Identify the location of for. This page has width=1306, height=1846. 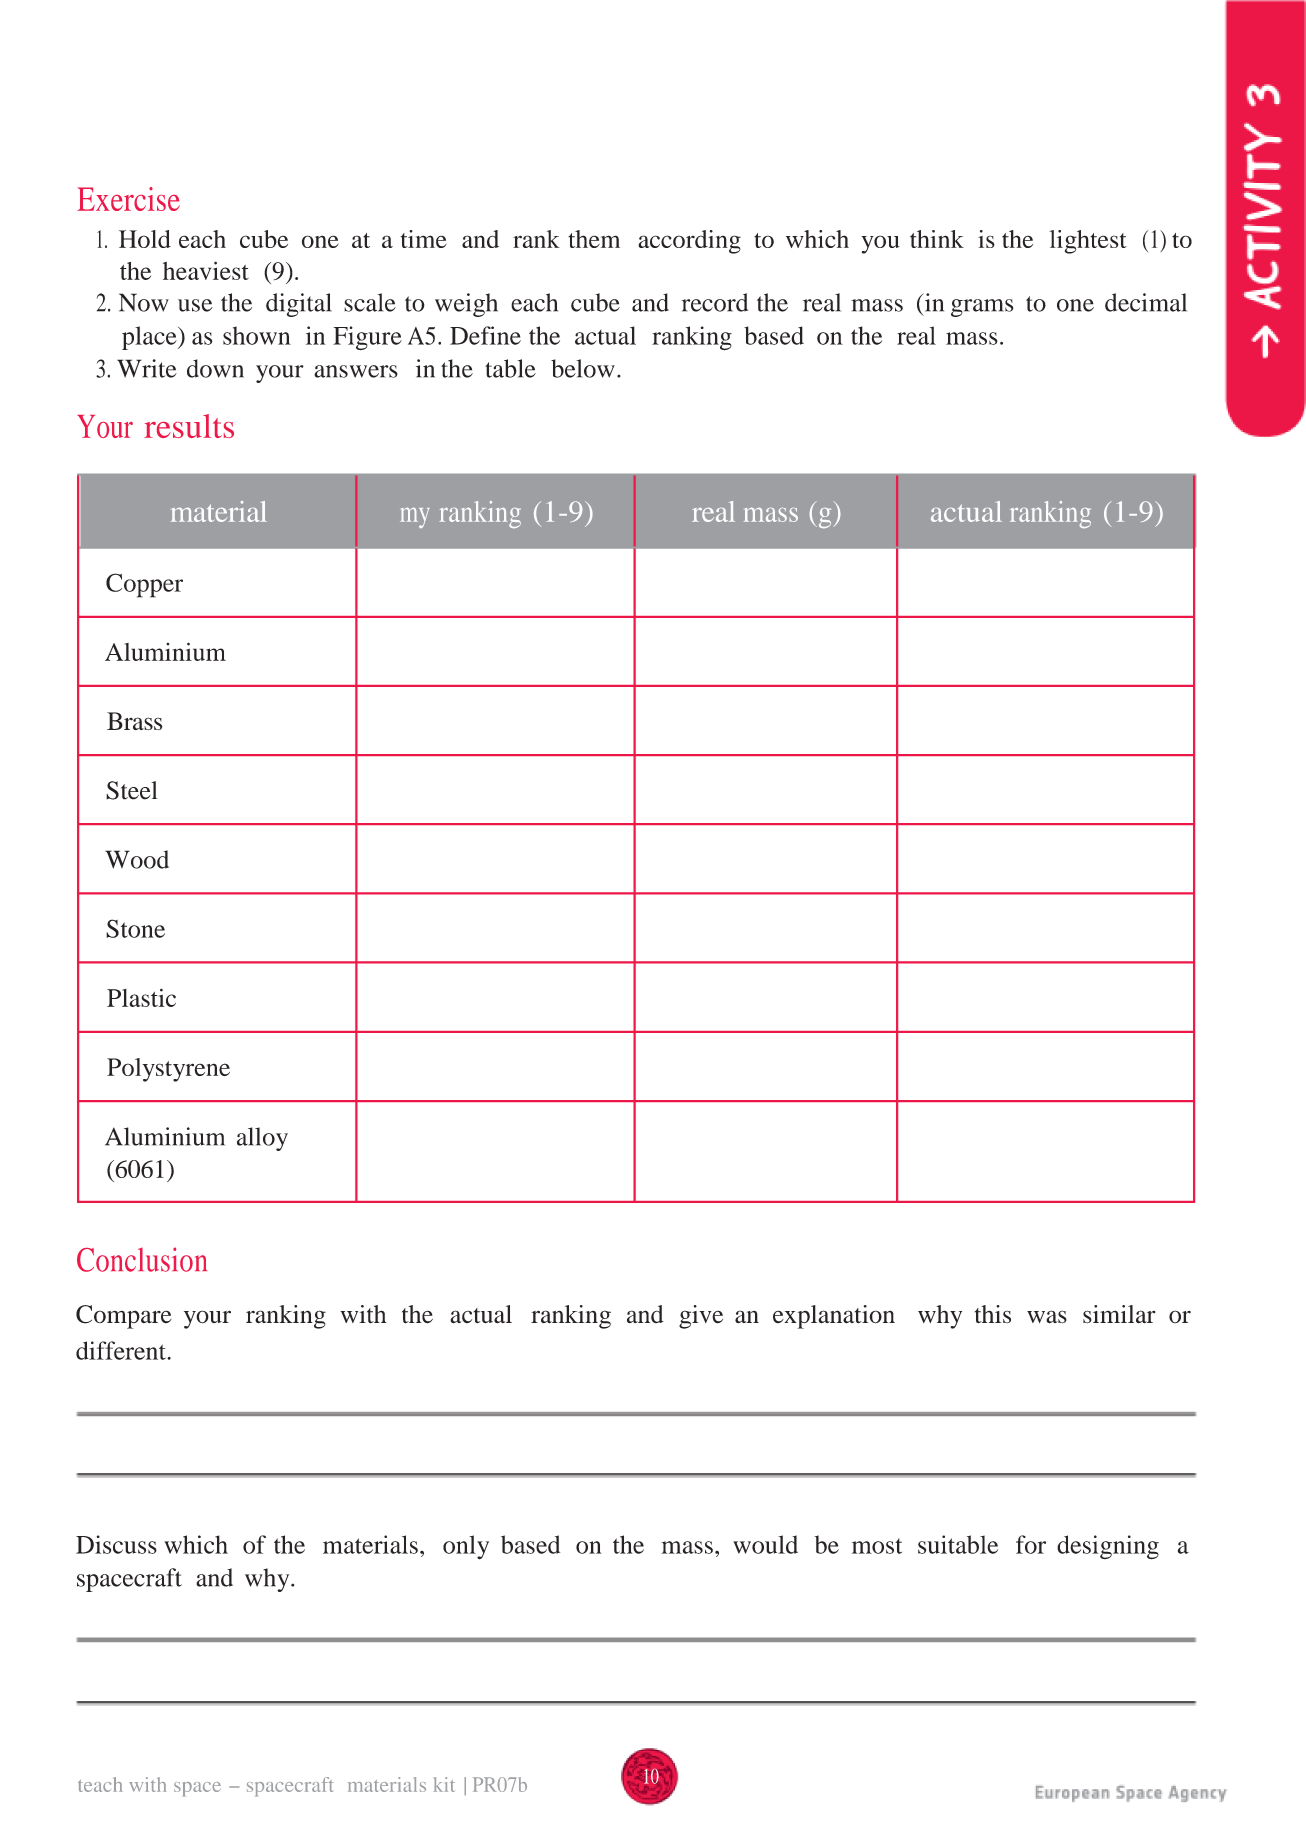
(1031, 1544).
